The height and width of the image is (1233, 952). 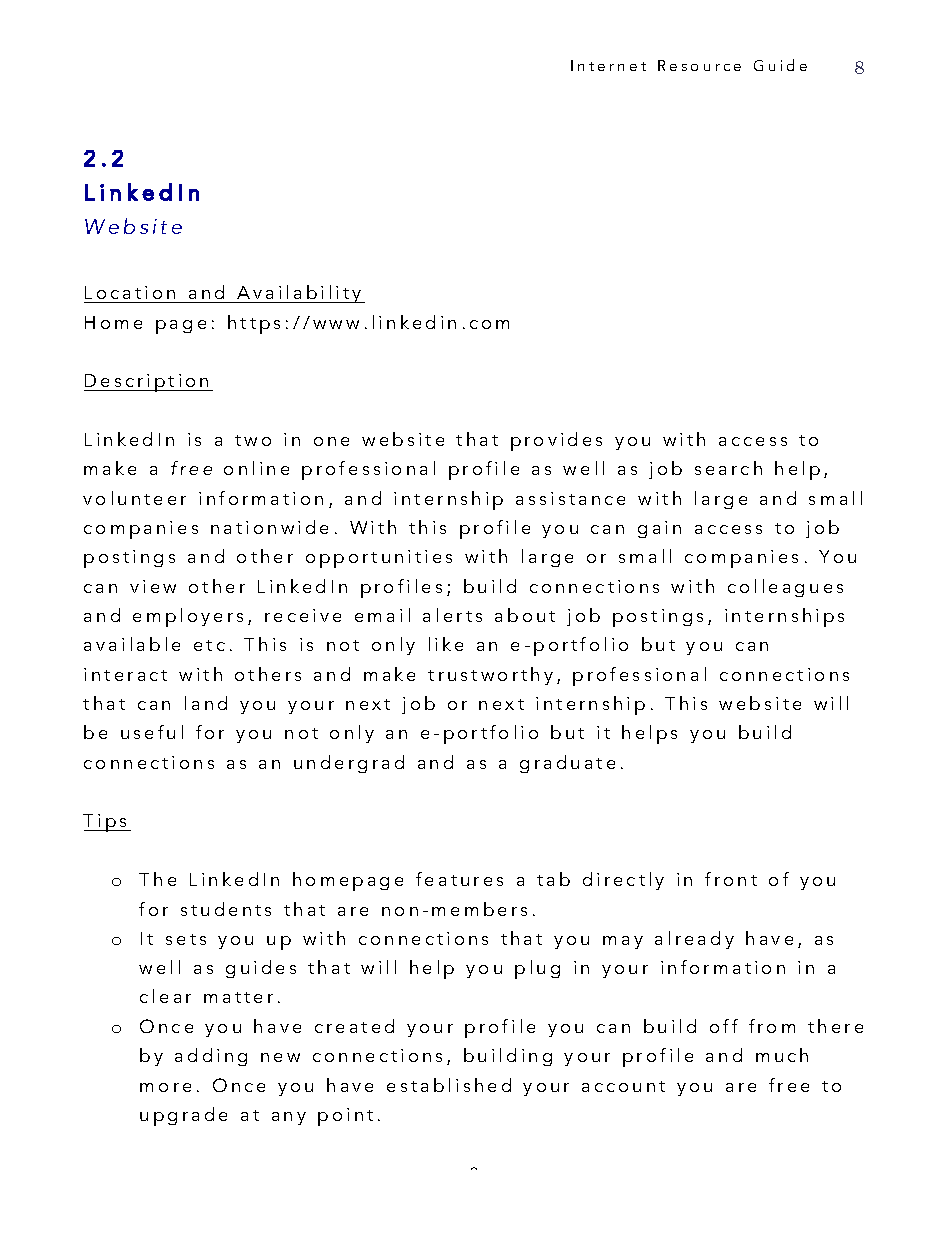 What do you see at coordinates (699, 65) in the image?
I see `Resource` at bounding box center [699, 65].
